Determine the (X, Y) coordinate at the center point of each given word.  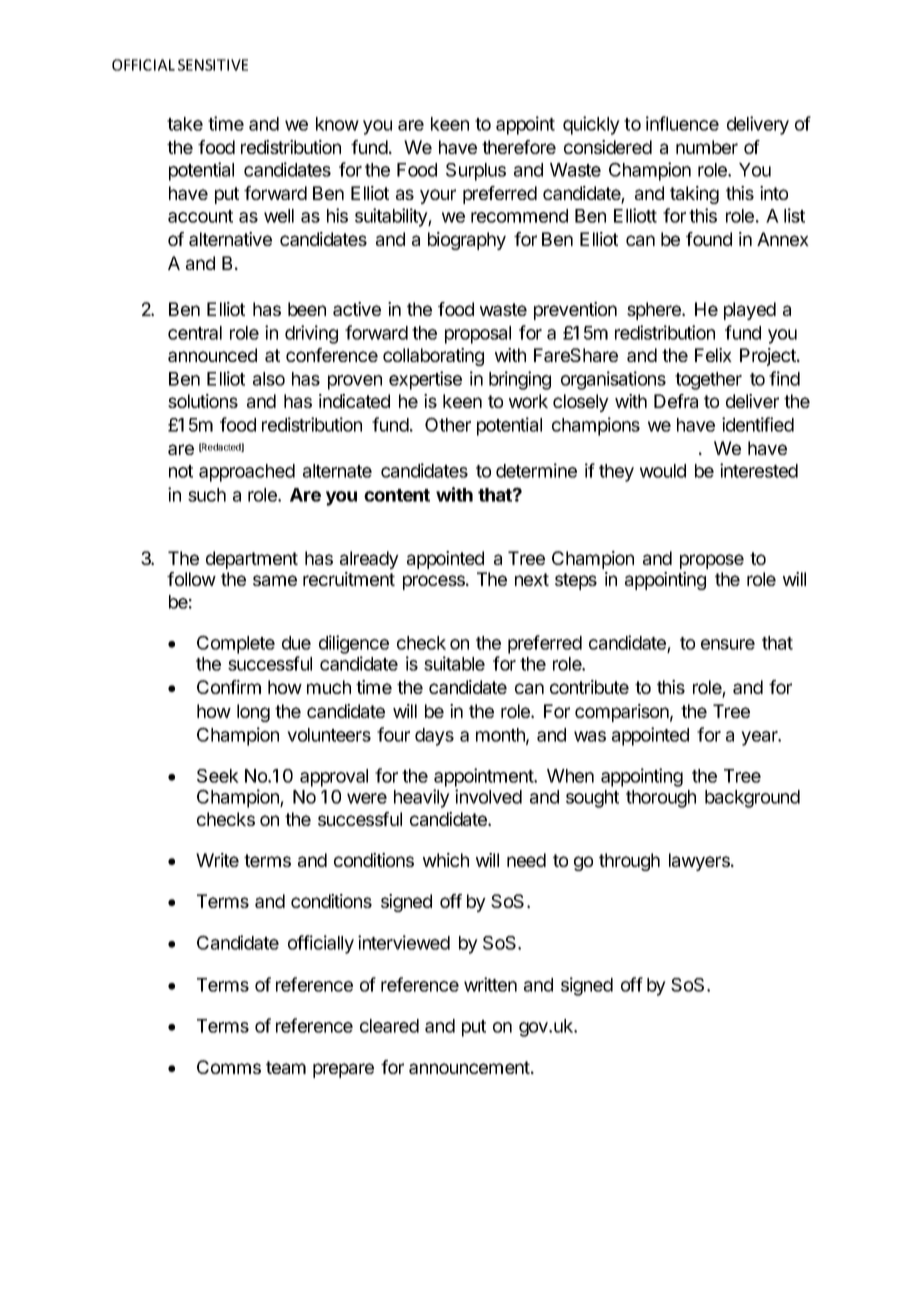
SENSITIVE (213, 65)
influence (682, 123)
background (752, 799)
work (528, 401)
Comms (229, 1067)
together (708, 381)
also (269, 379)
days (434, 737)
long (253, 713)
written (490, 984)
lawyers (700, 862)
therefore (519, 147)
